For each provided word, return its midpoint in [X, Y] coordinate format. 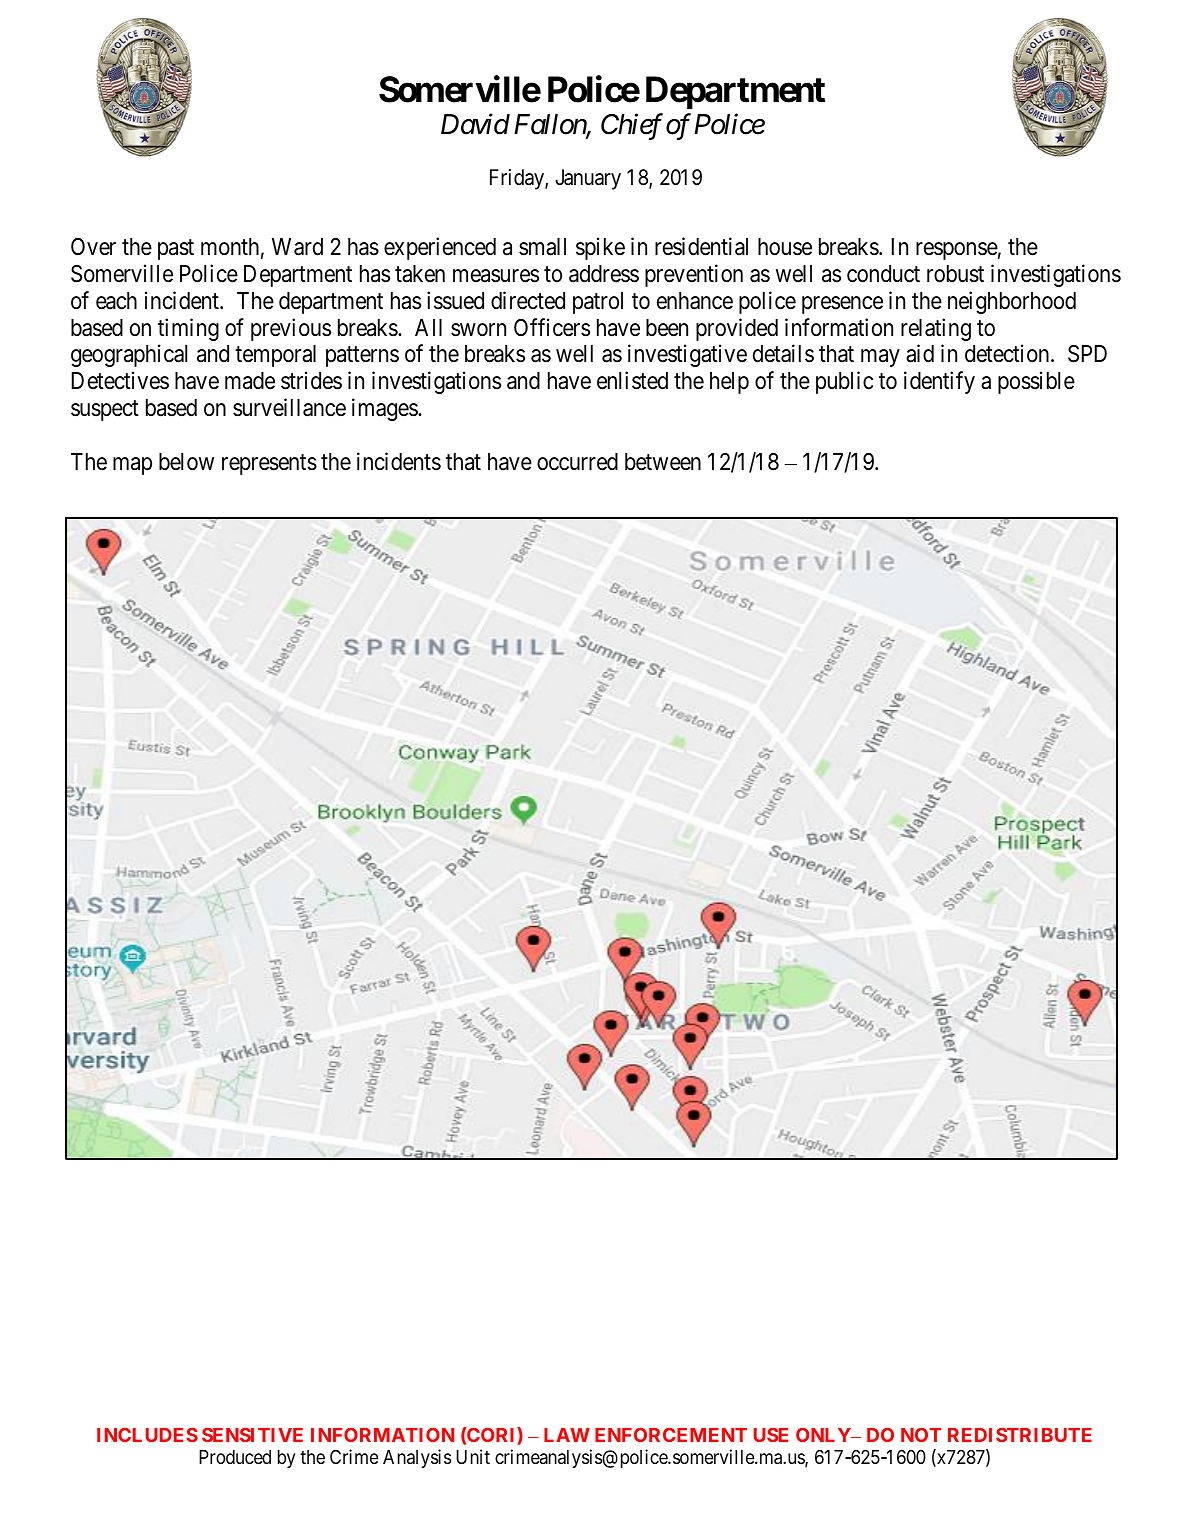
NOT [921, 1435]
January [588, 179]
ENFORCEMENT [671, 1435]
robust [955, 274]
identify [939, 382]
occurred [577, 462]
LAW [567, 1435]
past [176, 250]
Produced [235, 1457]
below [186, 462]
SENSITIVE [252, 1435]
